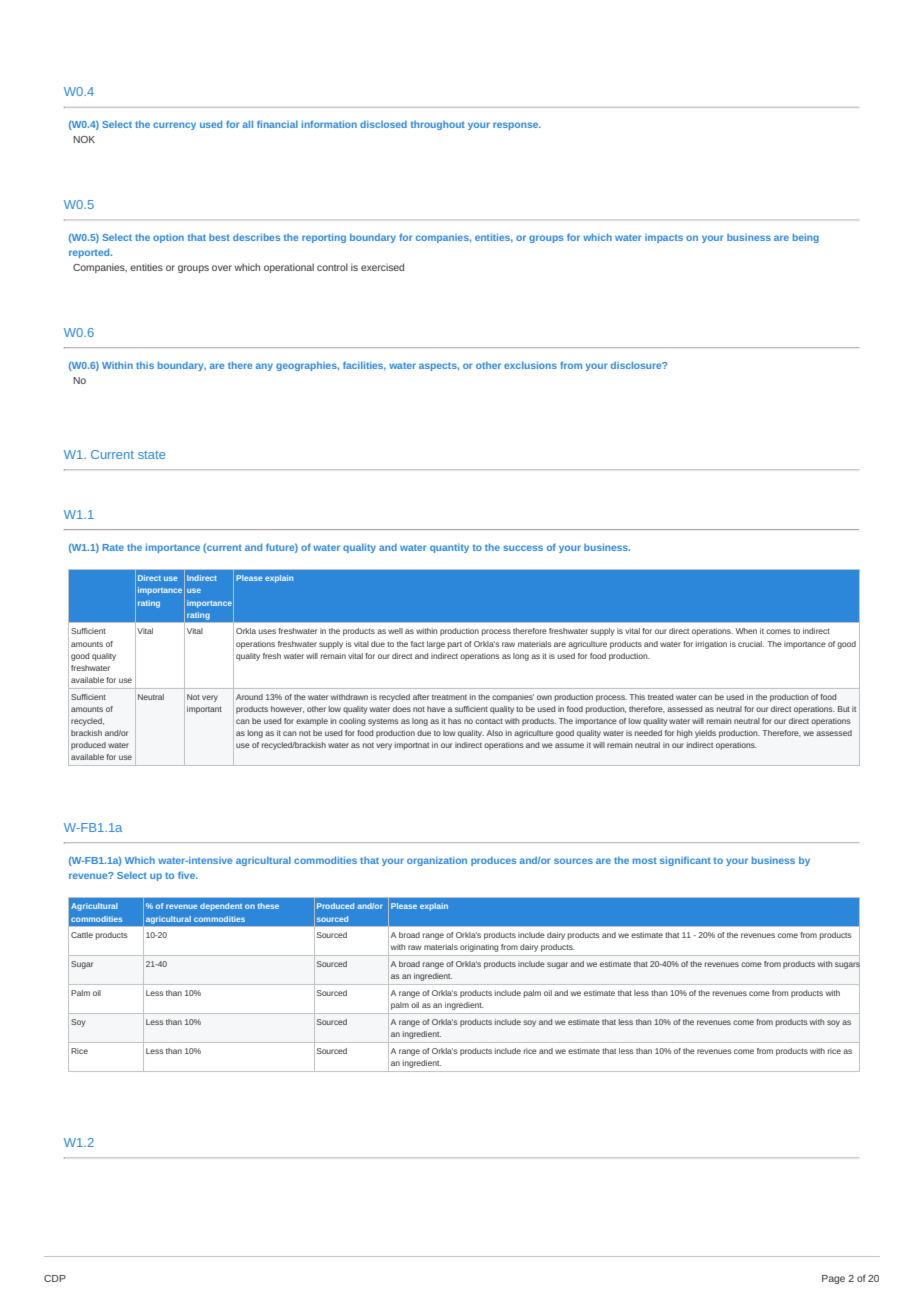 Image resolution: width=924 pixels, height=1308 pixels. Describe the element at coordinates (174, 126) in the screenshot. I see `currency` at that location.
